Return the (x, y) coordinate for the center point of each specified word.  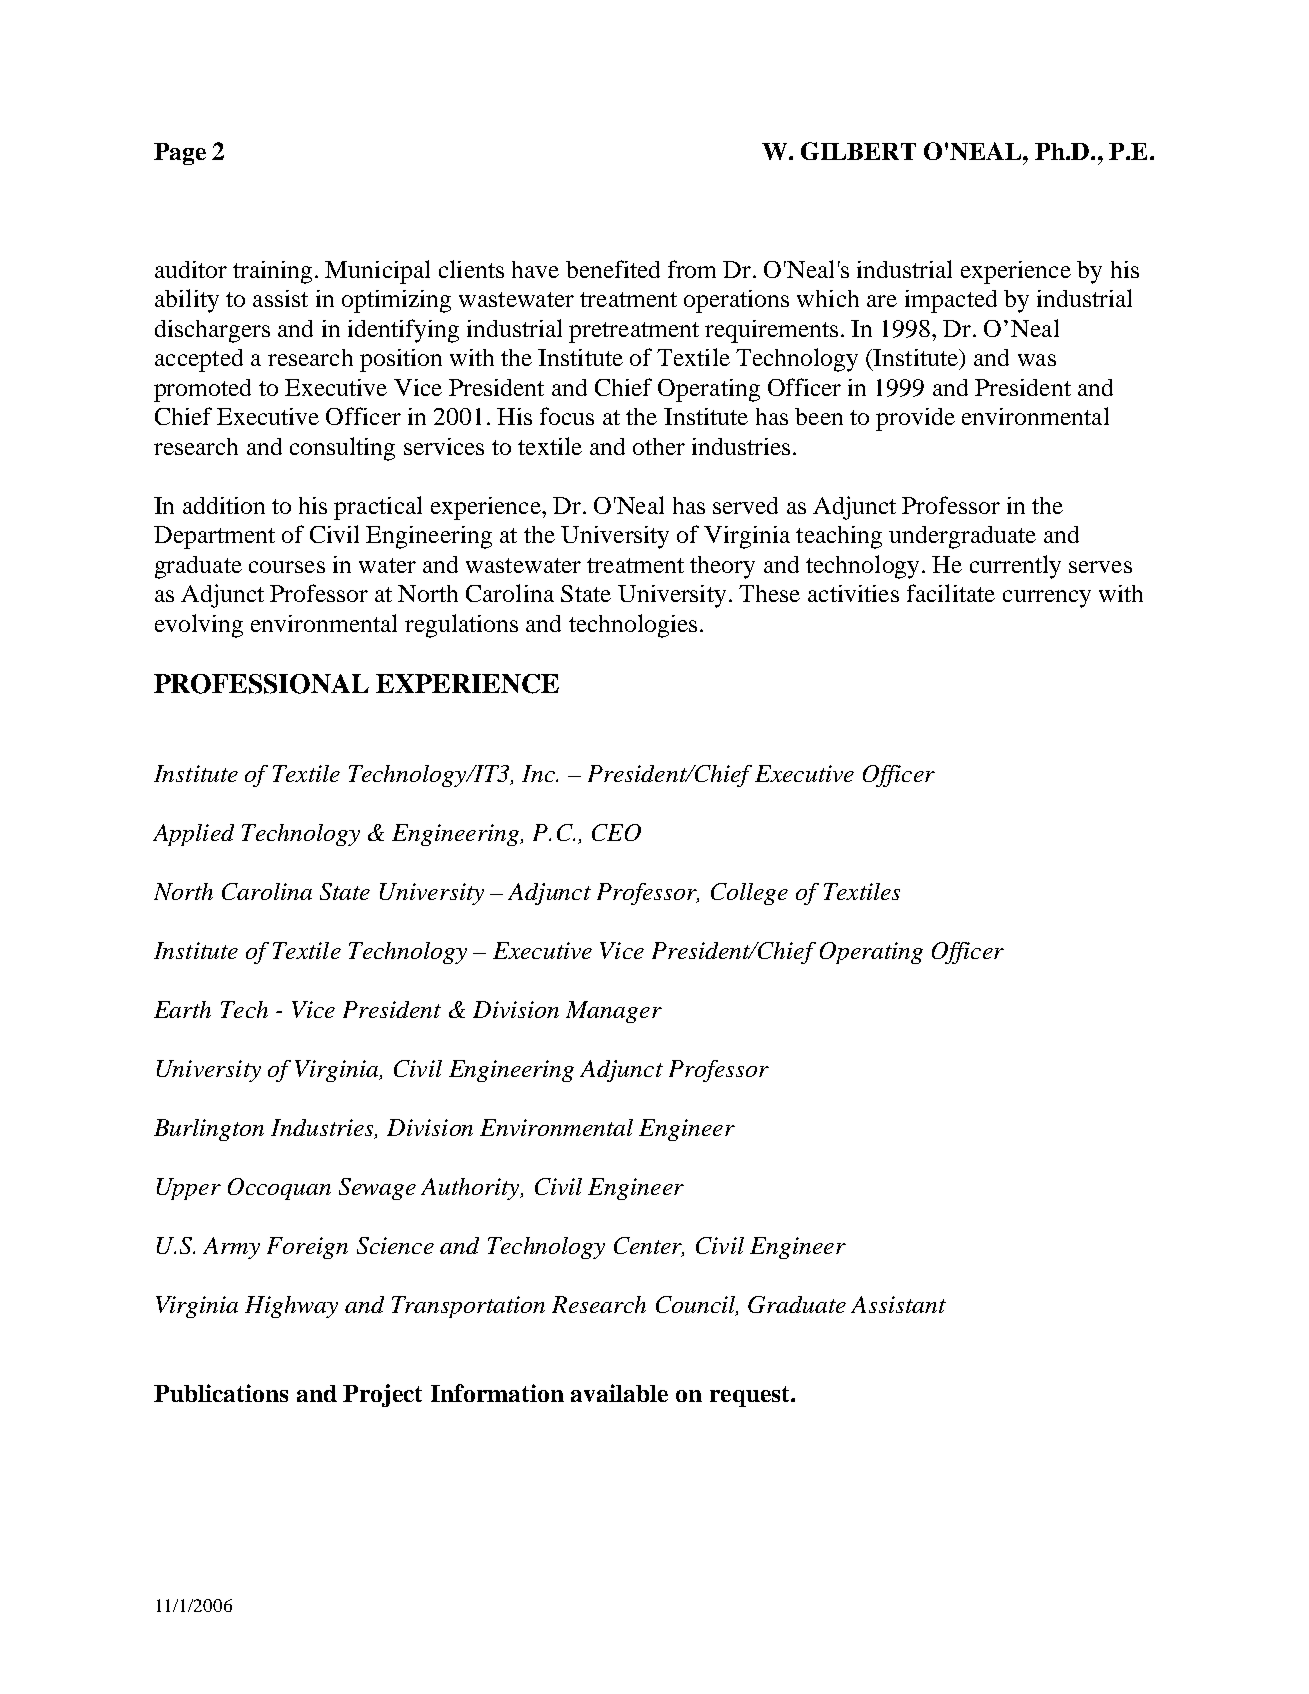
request (751, 1396)
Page (180, 154)
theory (722, 567)
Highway (291, 1307)
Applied (193, 835)
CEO (616, 832)
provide (915, 419)
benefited (613, 269)
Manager (614, 1012)
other (659, 446)
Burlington (209, 1130)
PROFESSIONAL (261, 684)
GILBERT (858, 151)
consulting (342, 449)
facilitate (951, 593)
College (749, 894)
